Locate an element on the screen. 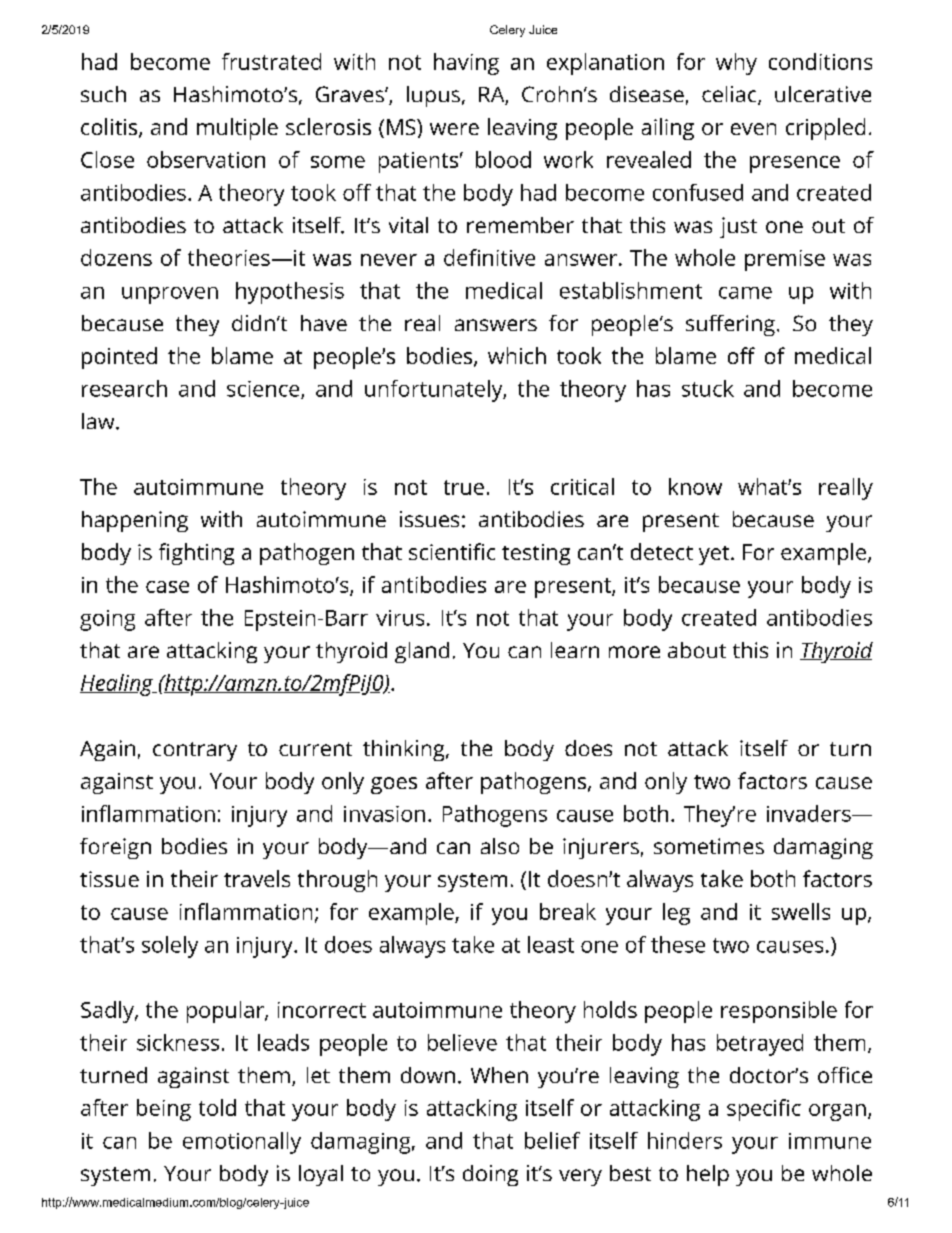  gland is located at coordinates (422, 652).
